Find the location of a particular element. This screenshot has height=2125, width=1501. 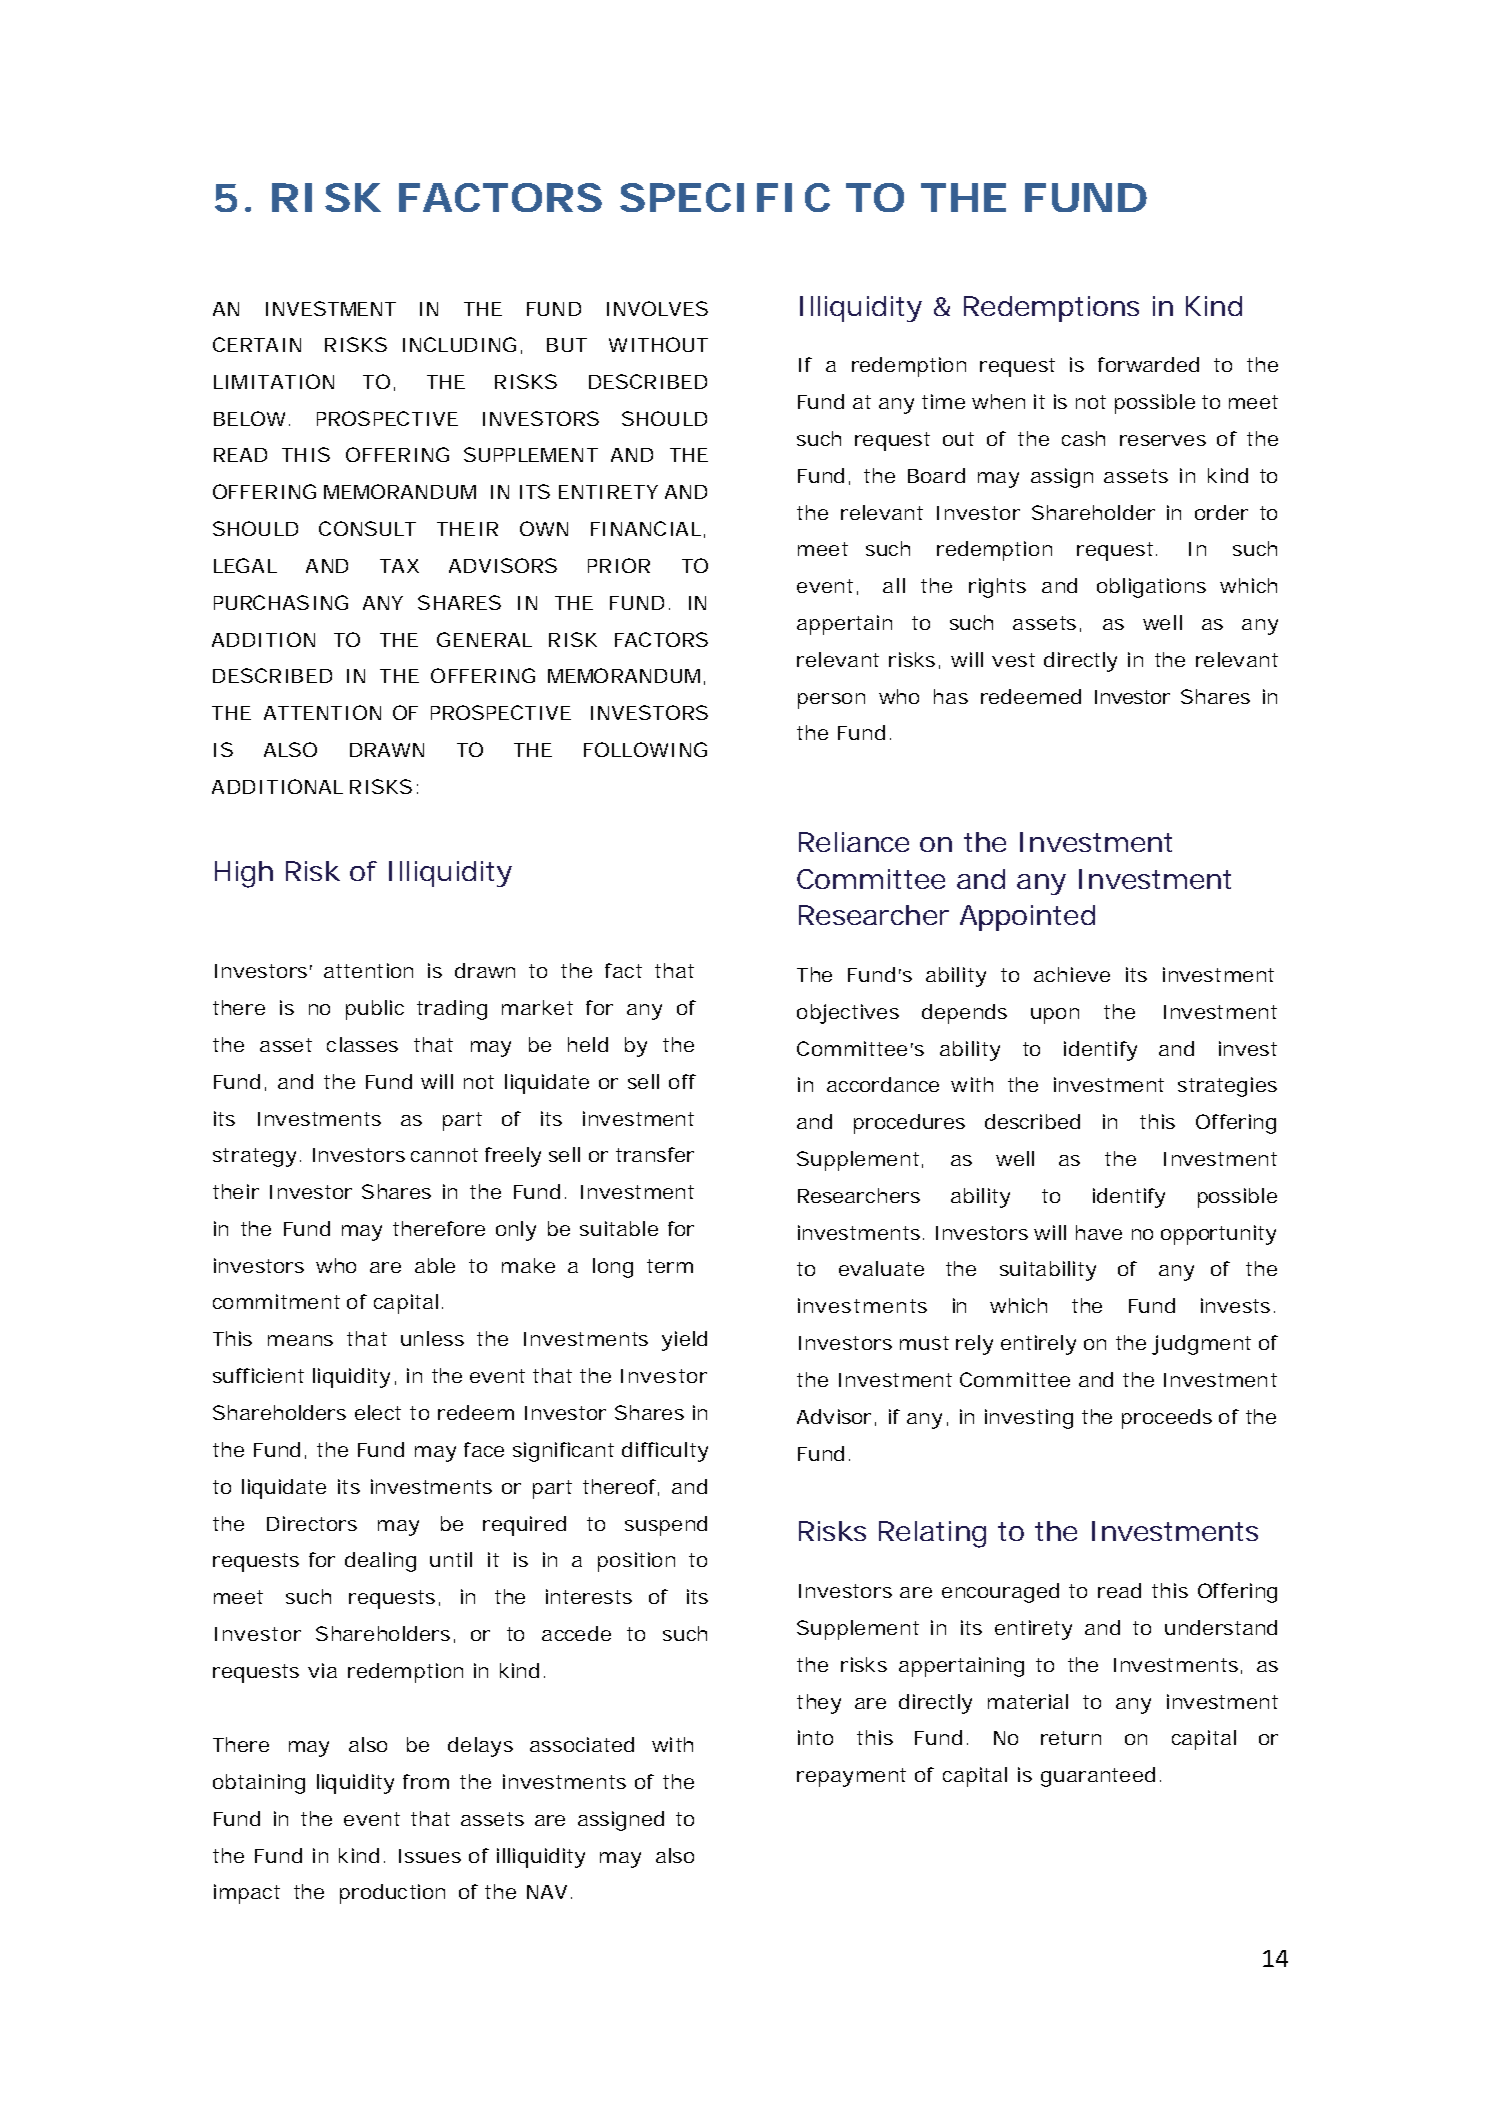

FOLLOWING is located at coordinates (645, 749).
